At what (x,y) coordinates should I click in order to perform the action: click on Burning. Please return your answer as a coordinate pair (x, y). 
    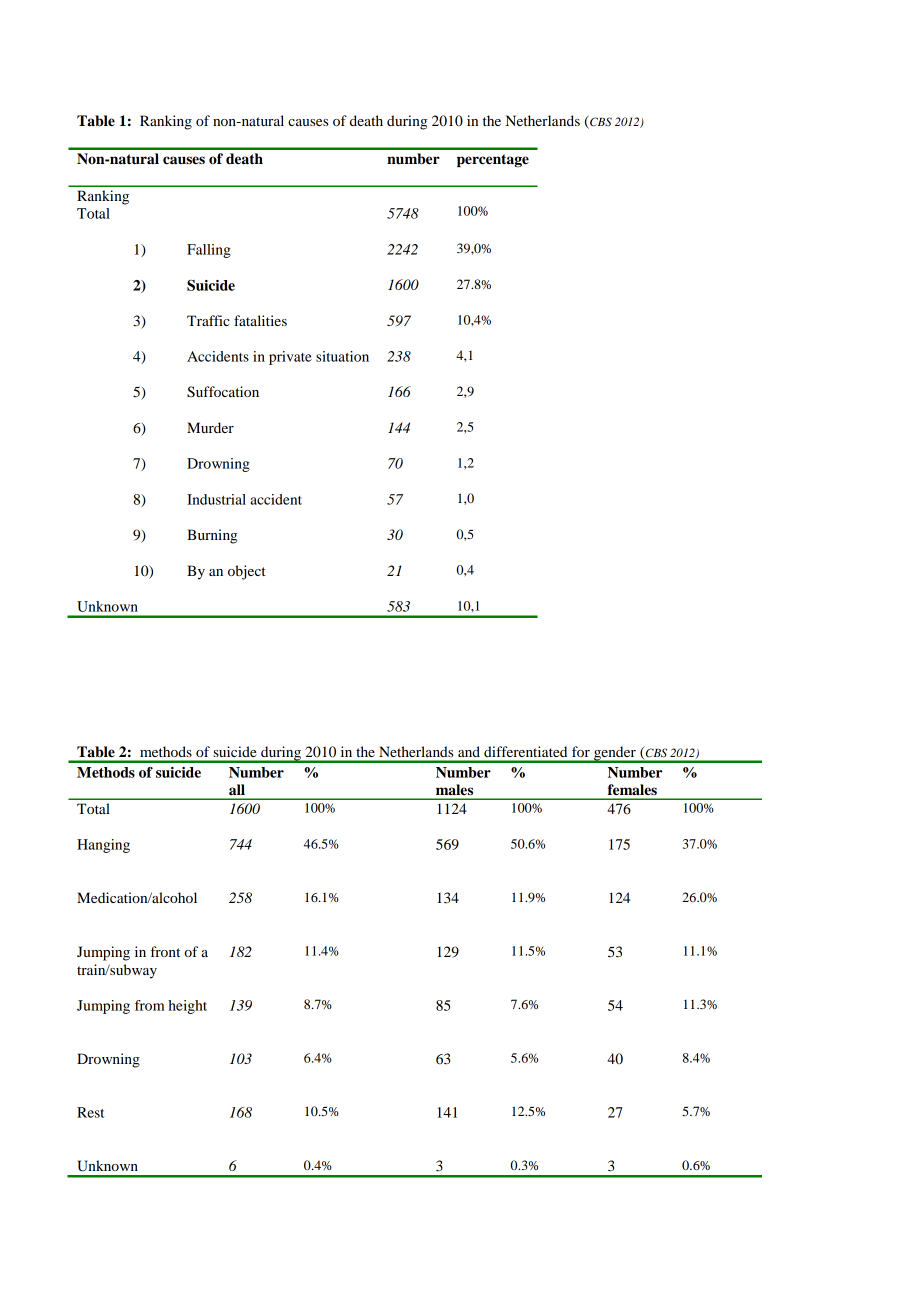
    Looking at the image, I should click on (212, 536).
